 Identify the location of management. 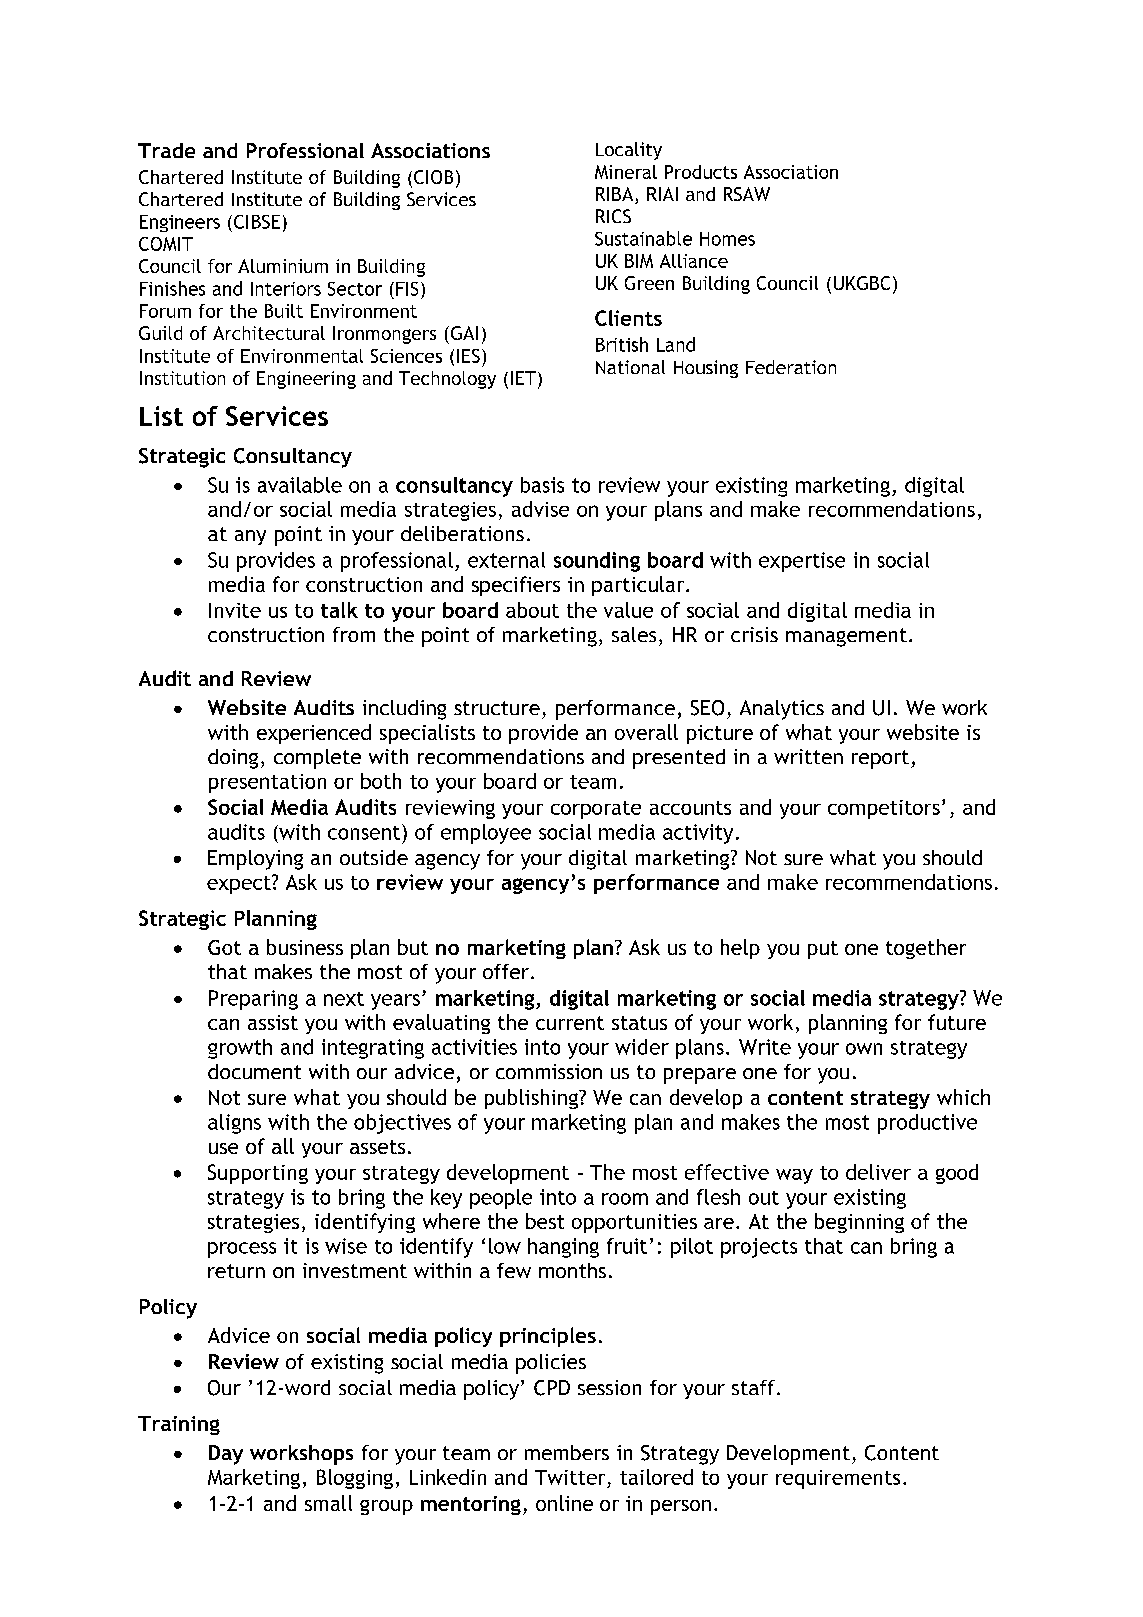
(846, 637).
